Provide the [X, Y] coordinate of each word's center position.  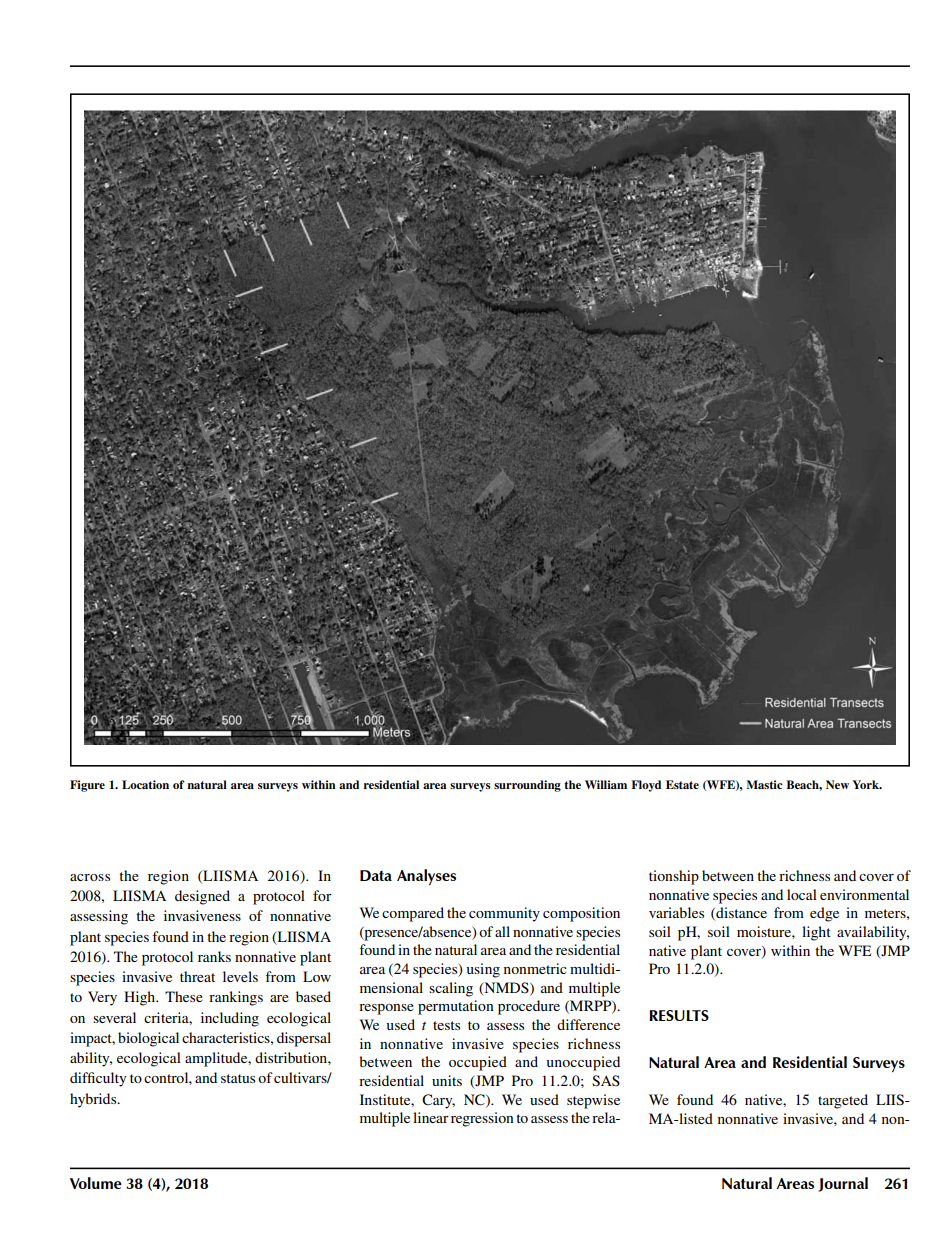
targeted [843, 1101]
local [802, 894]
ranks [214, 956]
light [816, 933]
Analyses [426, 877]
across [90, 877]
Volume [96, 1183]
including [230, 1019]
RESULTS [679, 1015]
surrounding [527, 786]
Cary [438, 1101]
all [502, 931]
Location [145, 784]
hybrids [94, 1100]
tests [446, 1025]
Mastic [764, 784]
